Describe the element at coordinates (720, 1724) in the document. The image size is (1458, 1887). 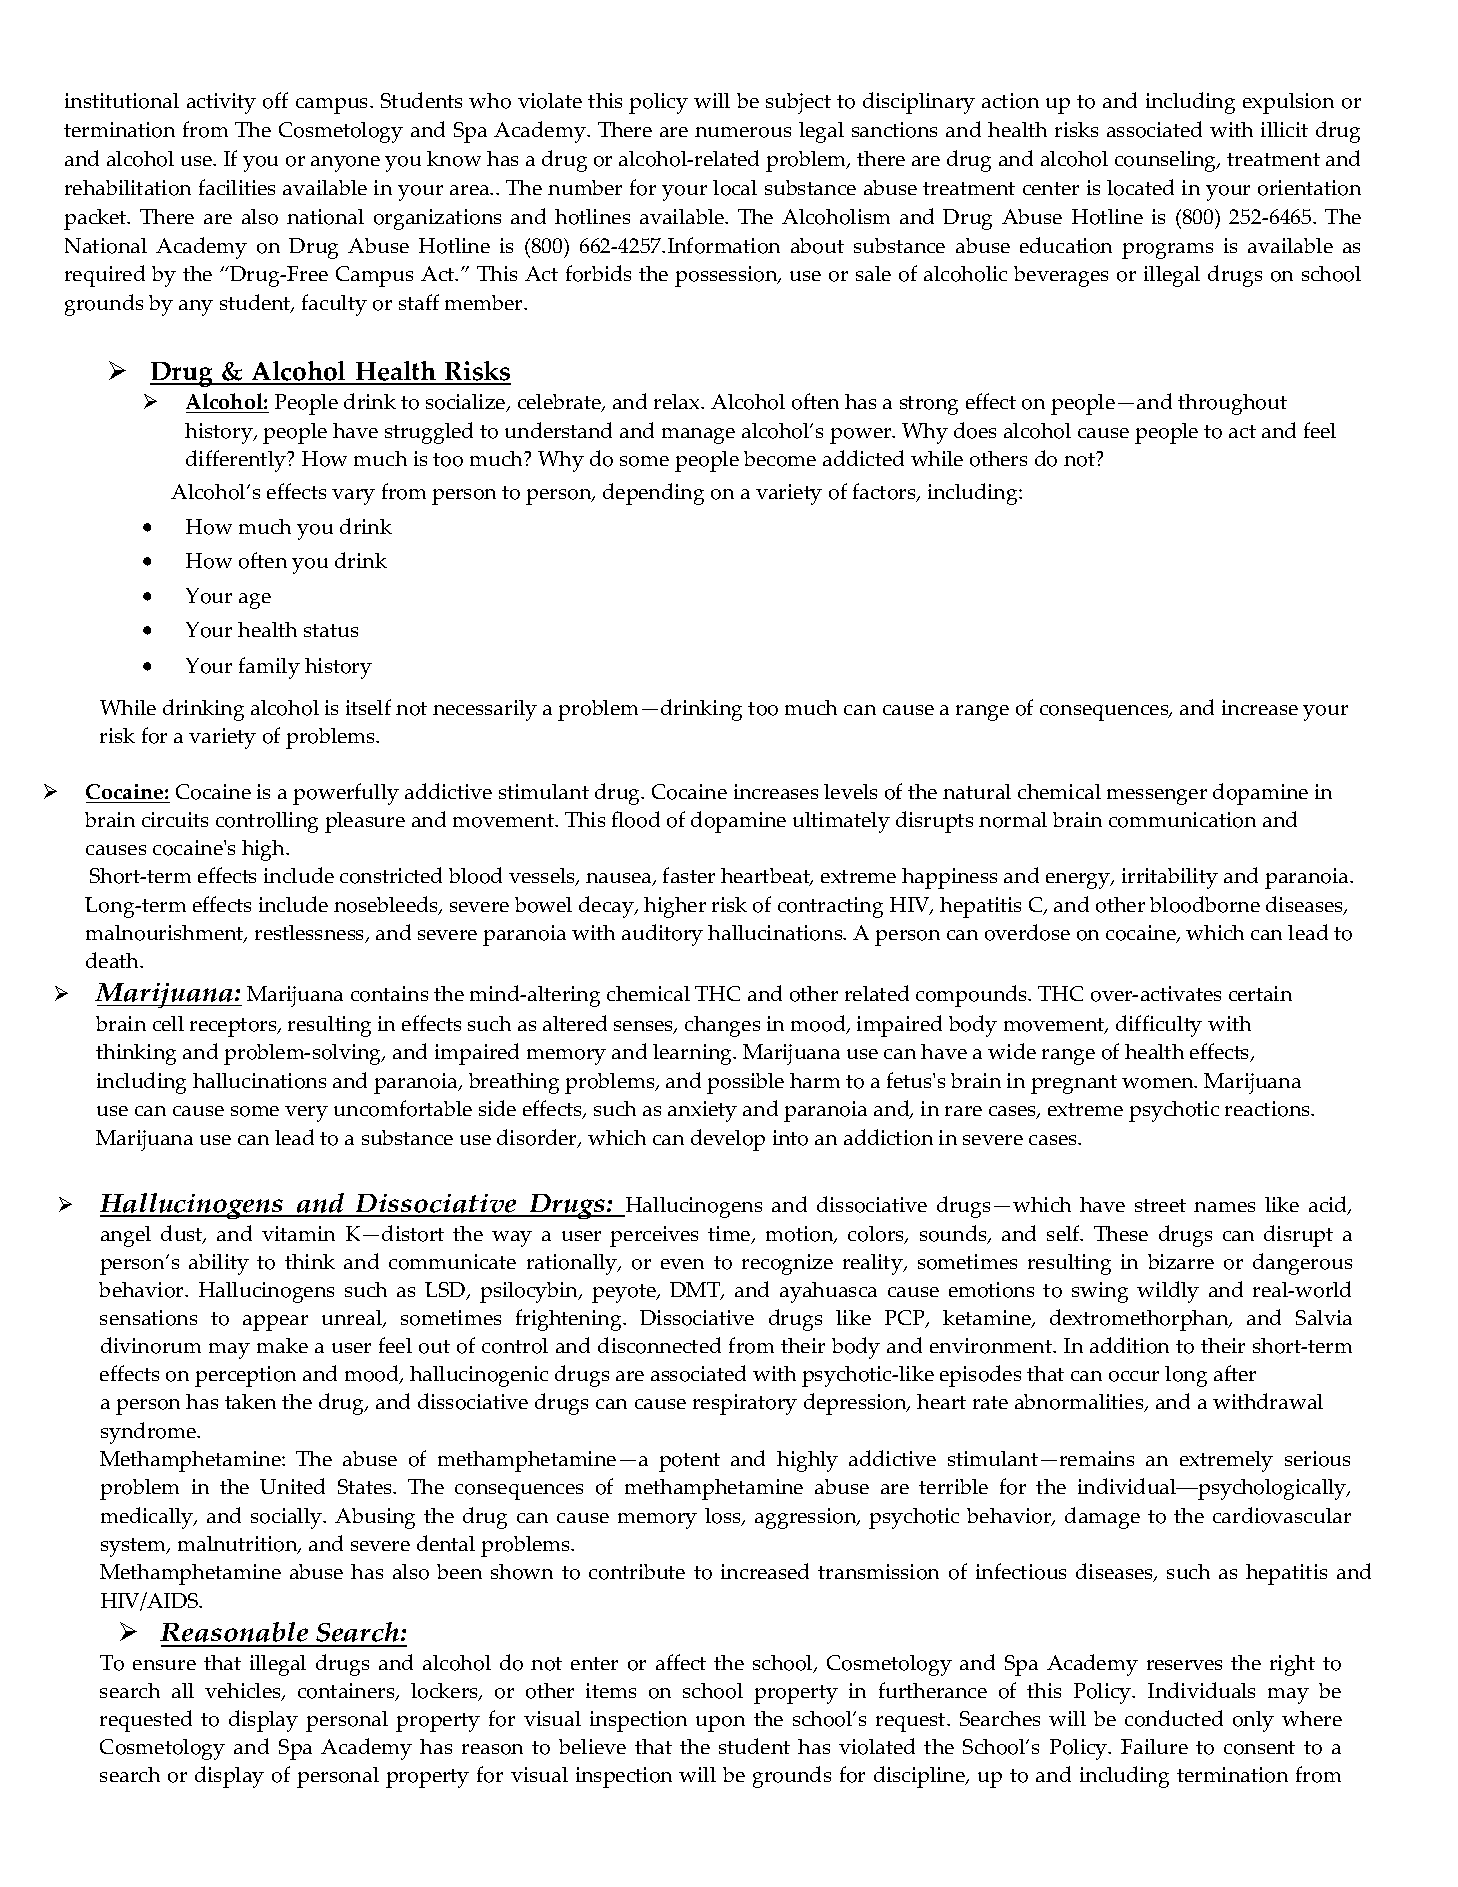
I see `upon` at that location.
